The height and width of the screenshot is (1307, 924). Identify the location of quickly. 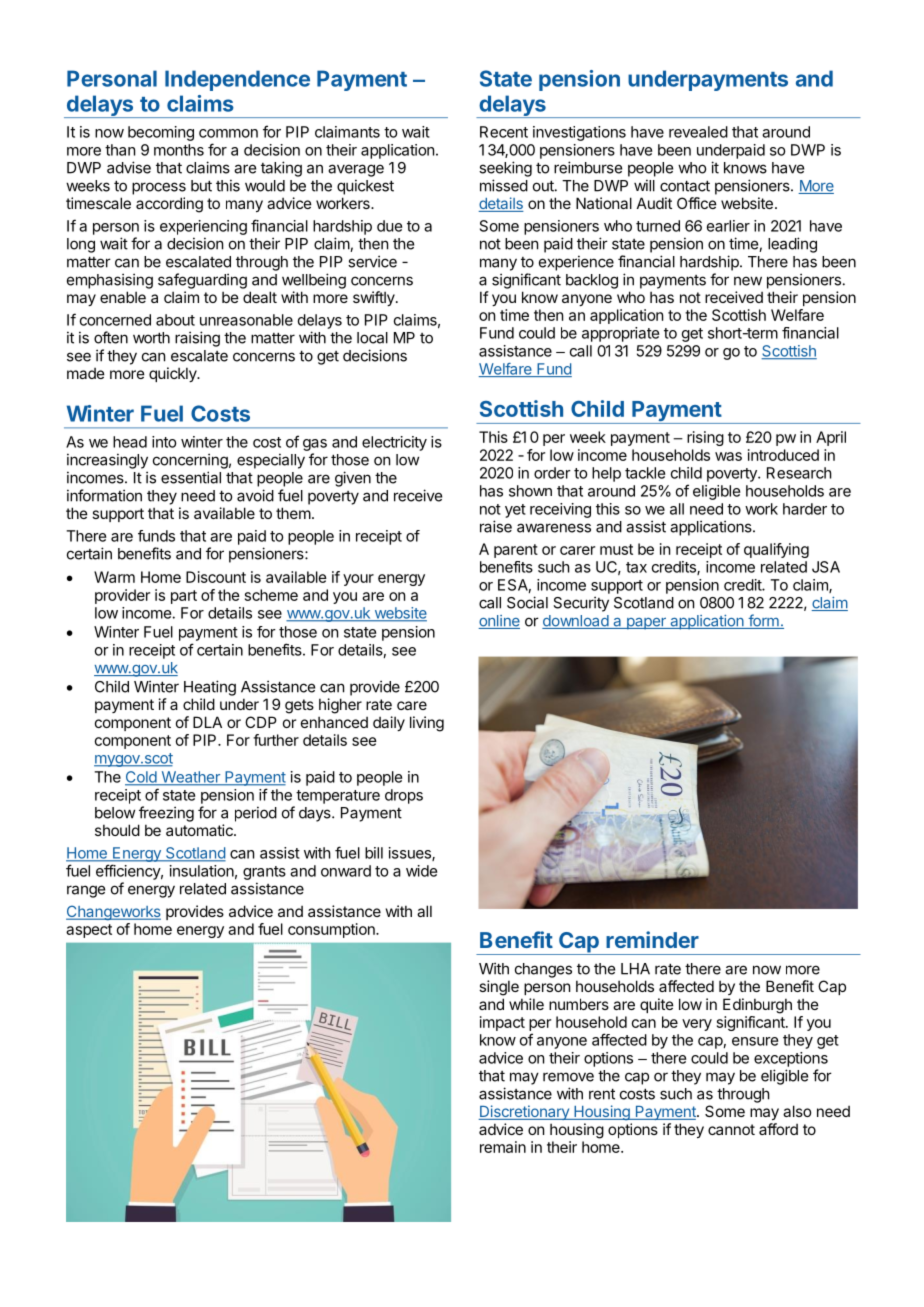
(173, 374).
